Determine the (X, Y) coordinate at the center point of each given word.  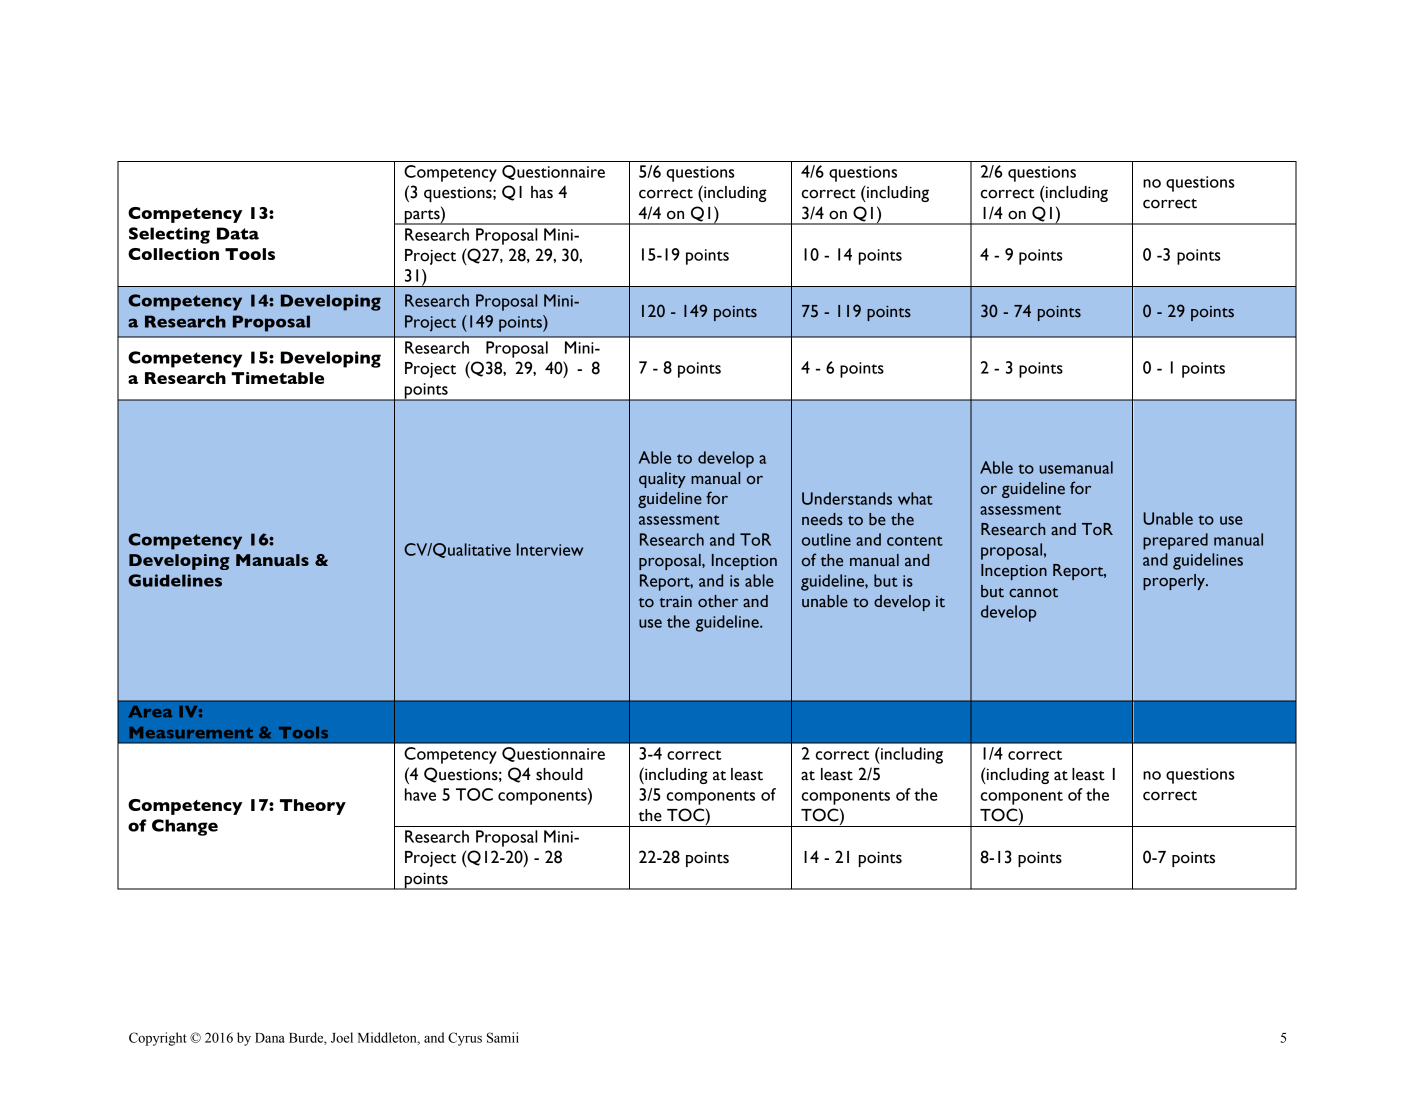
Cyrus (465, 1039)
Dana (270, 1038)
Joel (342, 1037)
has (542, 192)
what (915, 498)
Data (238, 233)
